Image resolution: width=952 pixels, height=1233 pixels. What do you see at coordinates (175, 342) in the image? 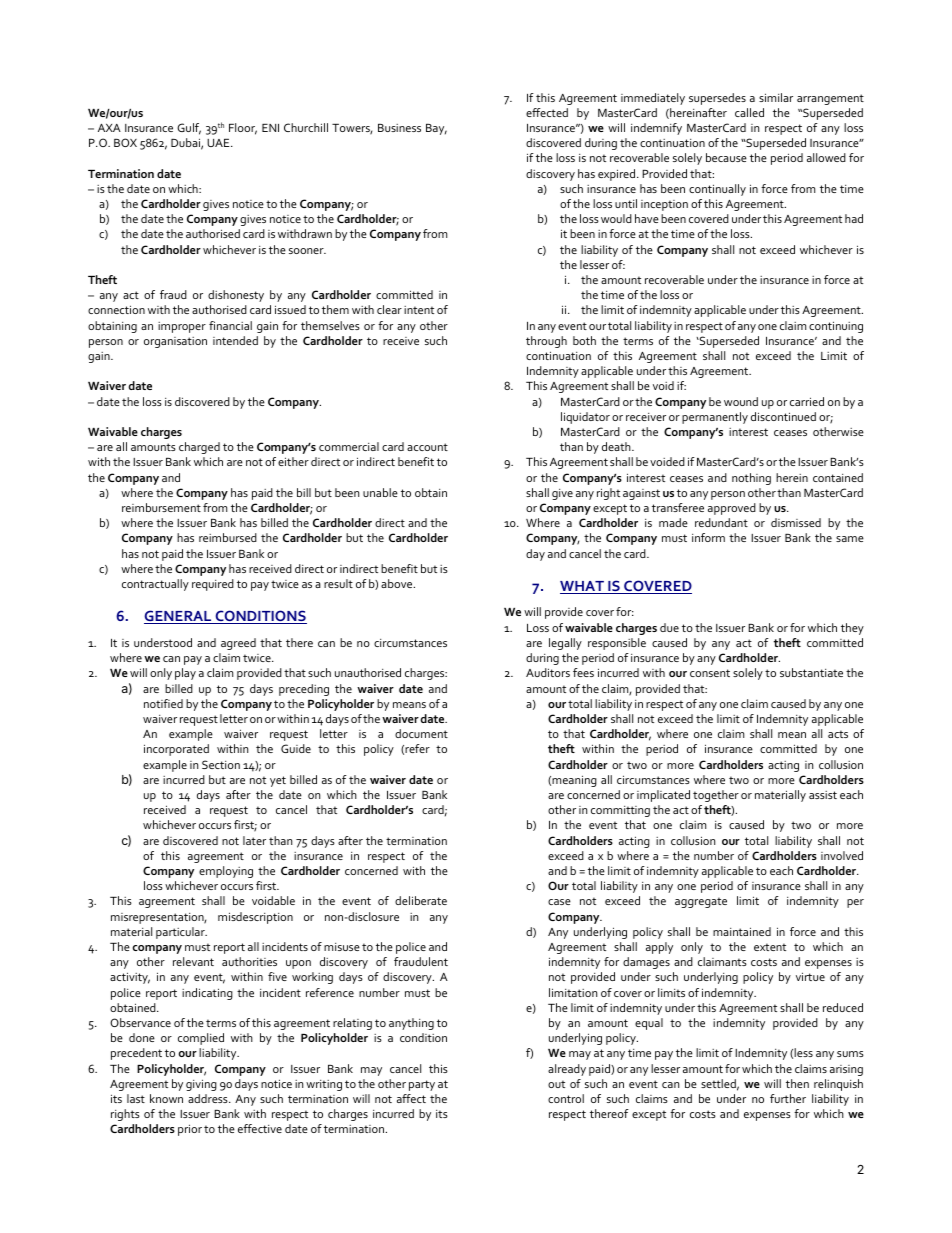
I see `organisation` at bounding box center [175, 342].
